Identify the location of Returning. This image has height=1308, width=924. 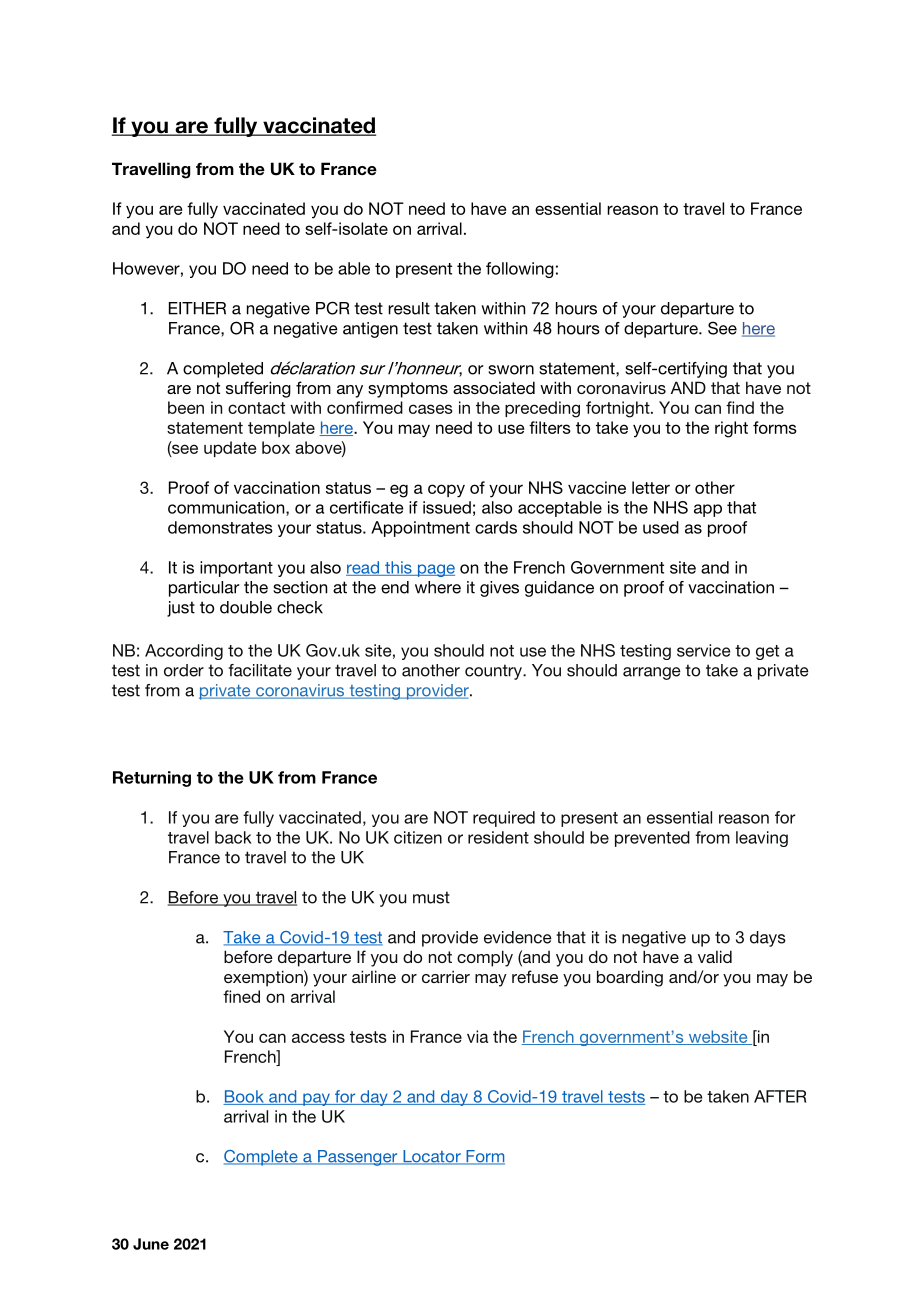
(152, 779).
